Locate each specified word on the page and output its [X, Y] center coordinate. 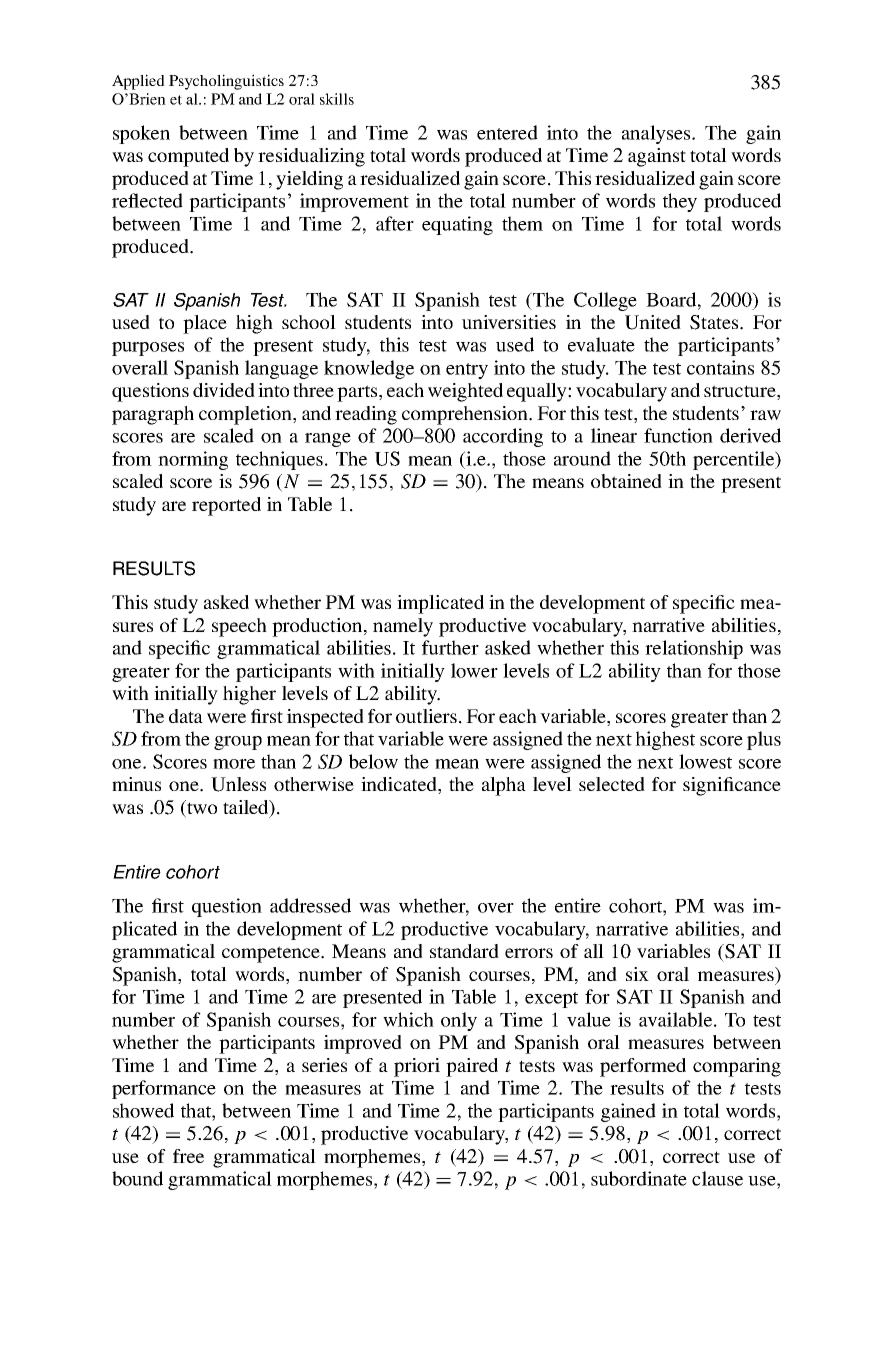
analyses [657, 134]
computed [188, 157]
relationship [694, 649]
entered [507, 132]
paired [472, 1067]
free [188, 1156]
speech [239, 627]
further [450, 647]
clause [717, 1178]
